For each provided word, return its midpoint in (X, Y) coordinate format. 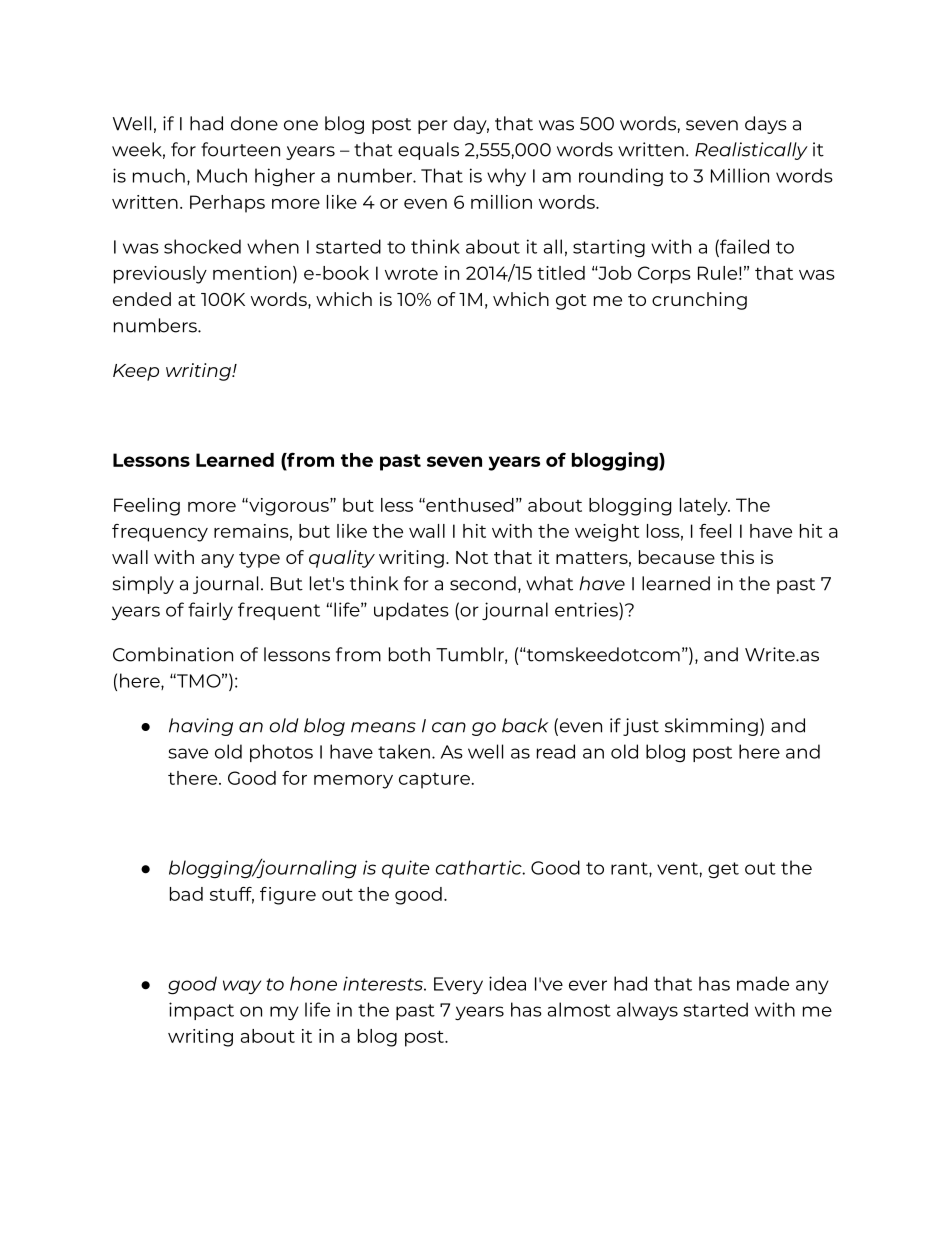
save (188, 753)
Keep (136, 372)
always (647, 1011)
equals (428, 151)
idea (507, 983)
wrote (411, 273)
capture (434, 781)
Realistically (751, 151)
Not (472, 557)
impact (201, 1011)
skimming (711, 727)
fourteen (240, 149)
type (259, 560)
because (677, 557)
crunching (699, 301)
